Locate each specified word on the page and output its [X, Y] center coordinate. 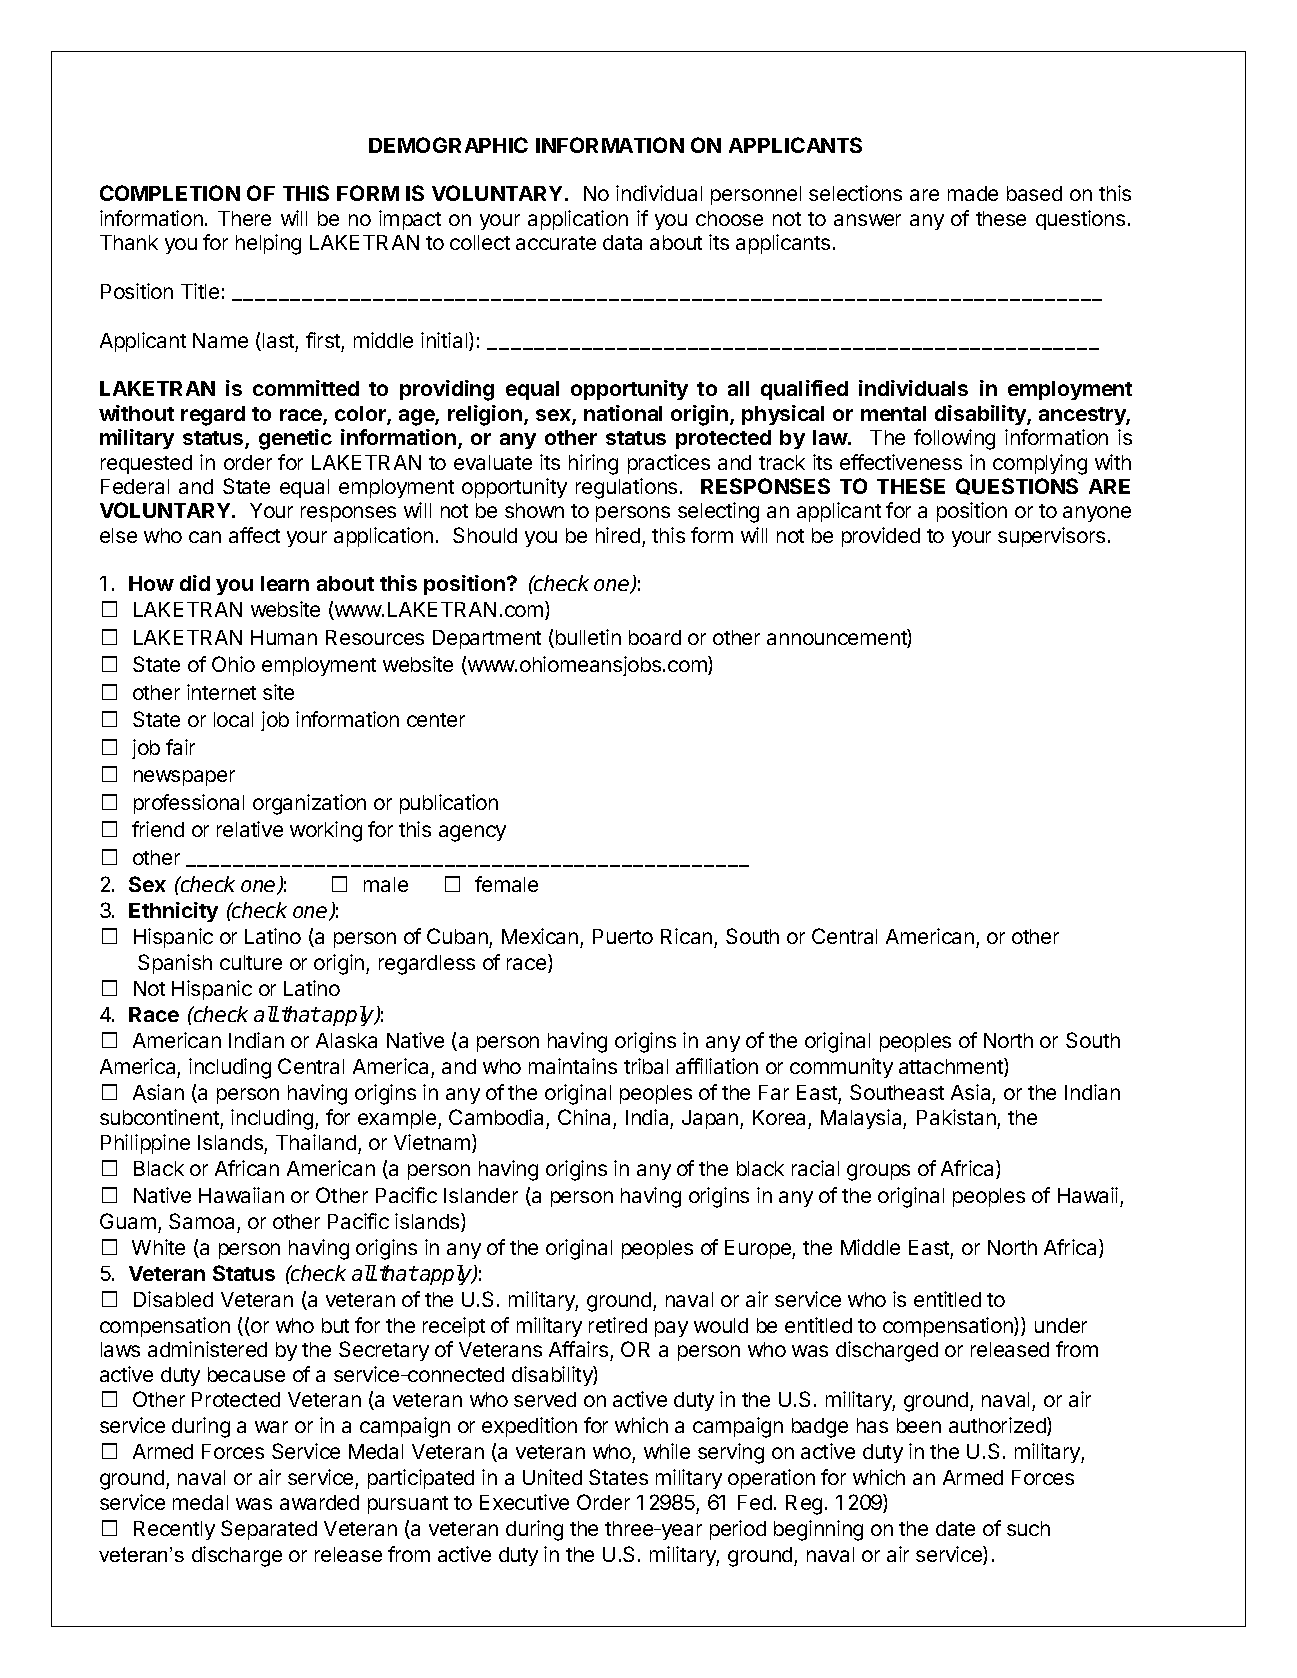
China [586, 1119]
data [622, 242]
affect [254, 535]
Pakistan [957, 1119]
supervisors [1051, 537]
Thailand [316, 1142]
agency [472, 833]
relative [250, 829]
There [244, 218]
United [552, 1477]
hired [618, 535]
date [955, 1528]
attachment [952, 1067]
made [973, 193]
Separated [269, 1530]
